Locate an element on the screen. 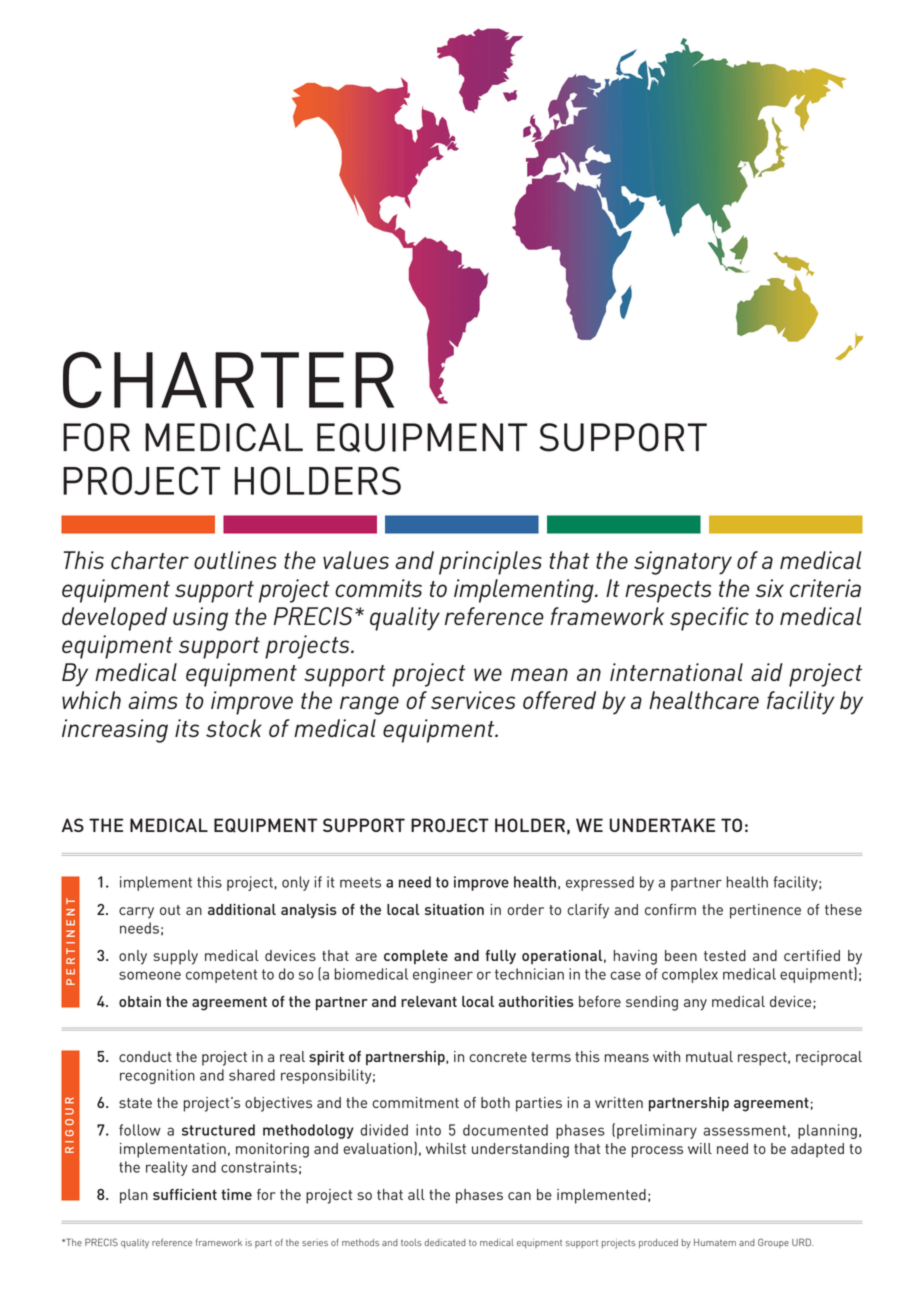  sufficient is located at coordinates (185, 1194).
